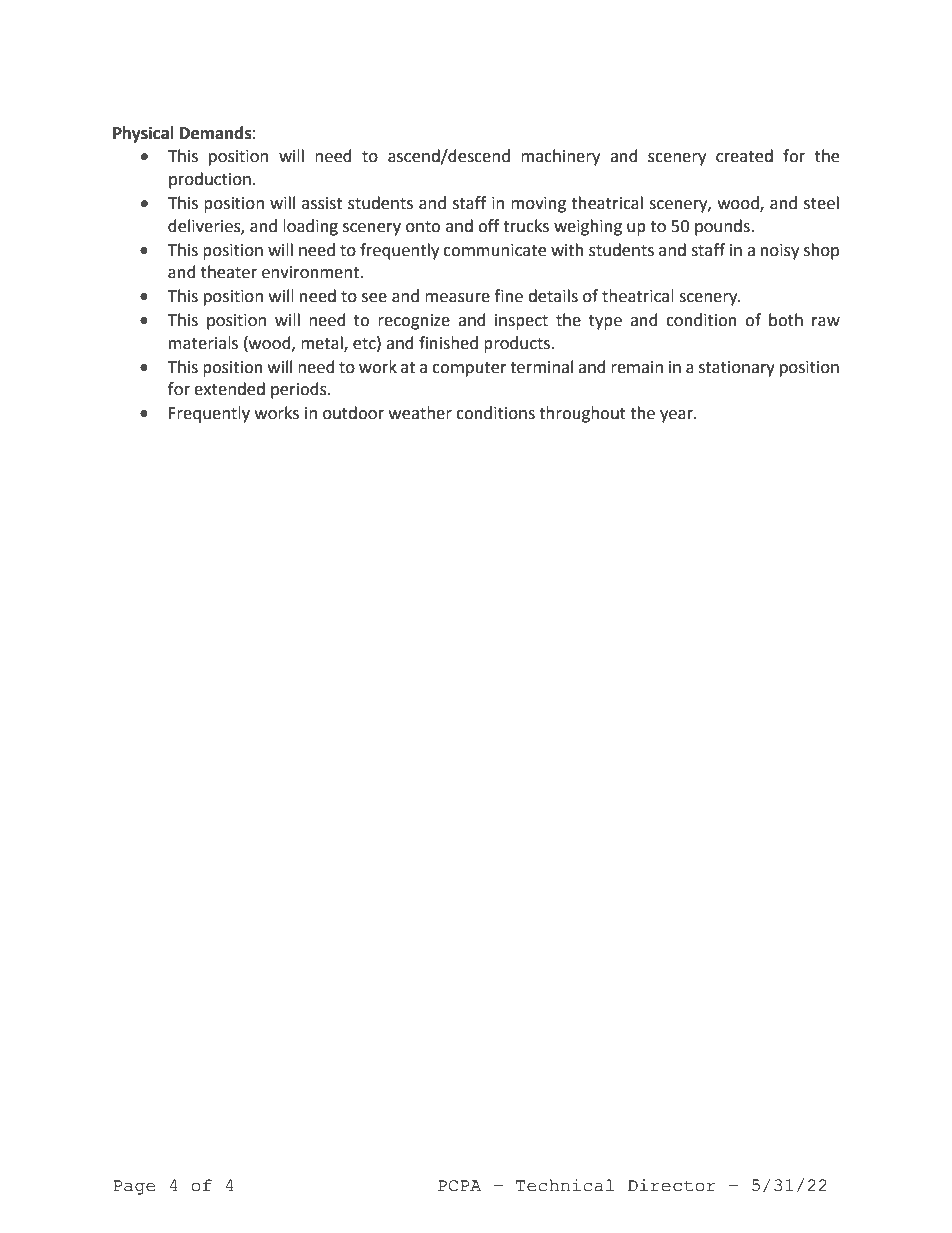  What do you see at coordinates (538, 205) in the page?
I see `moving` at bounding box center [538, 205].
